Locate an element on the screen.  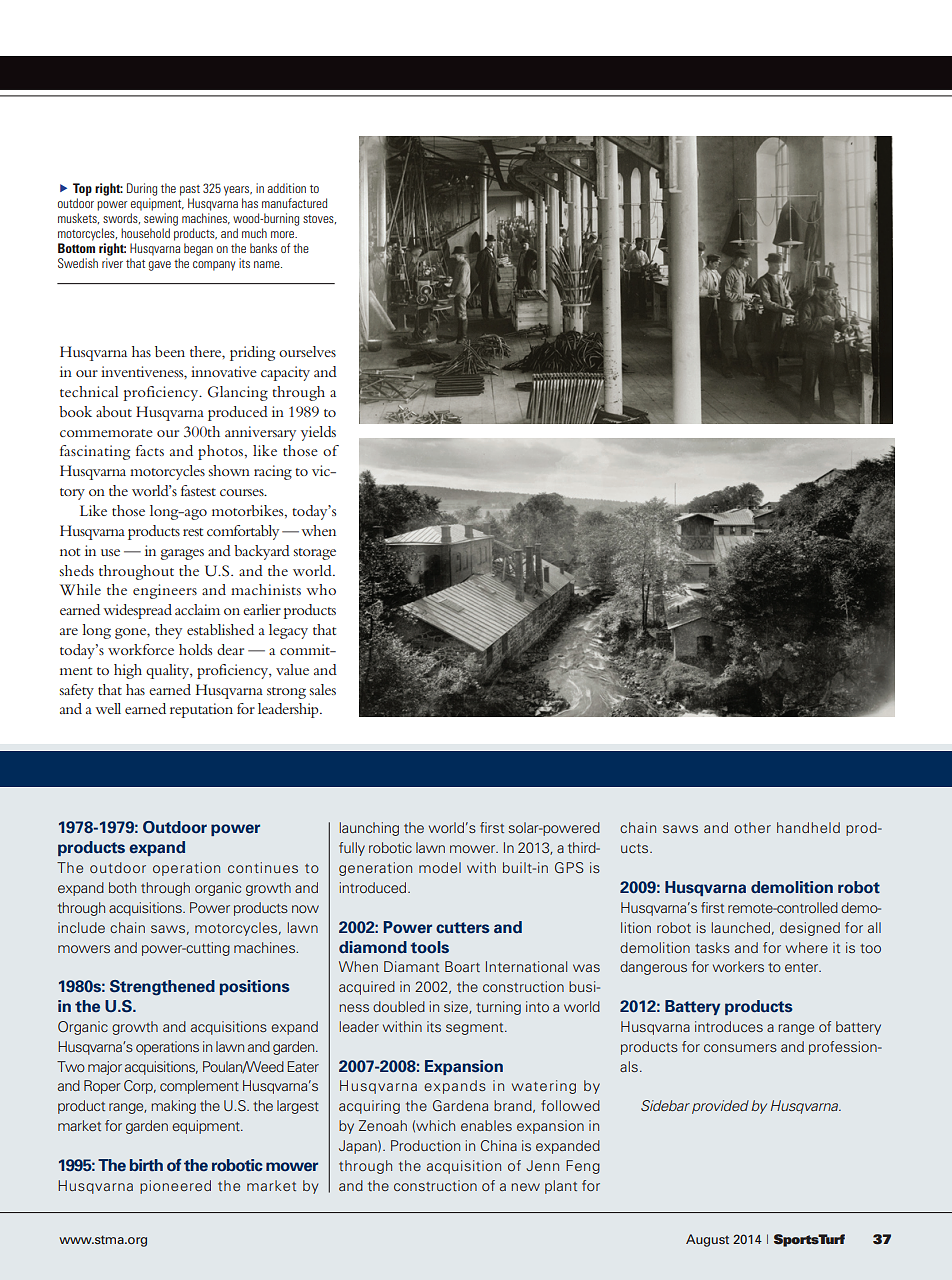
storage is located at coordinates (315, 554).
